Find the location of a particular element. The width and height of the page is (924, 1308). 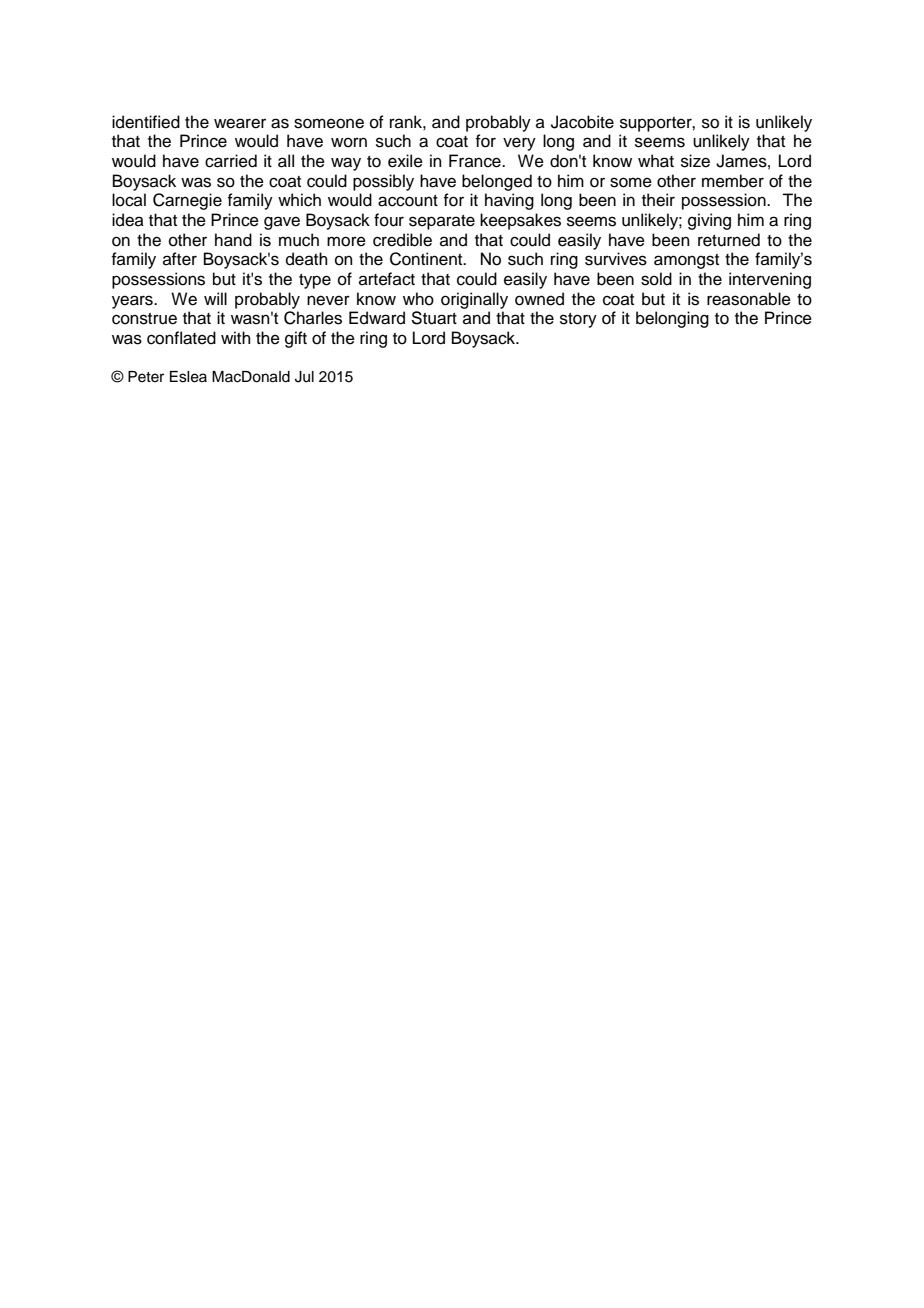

Continent is located at coordinates (427, 259).
